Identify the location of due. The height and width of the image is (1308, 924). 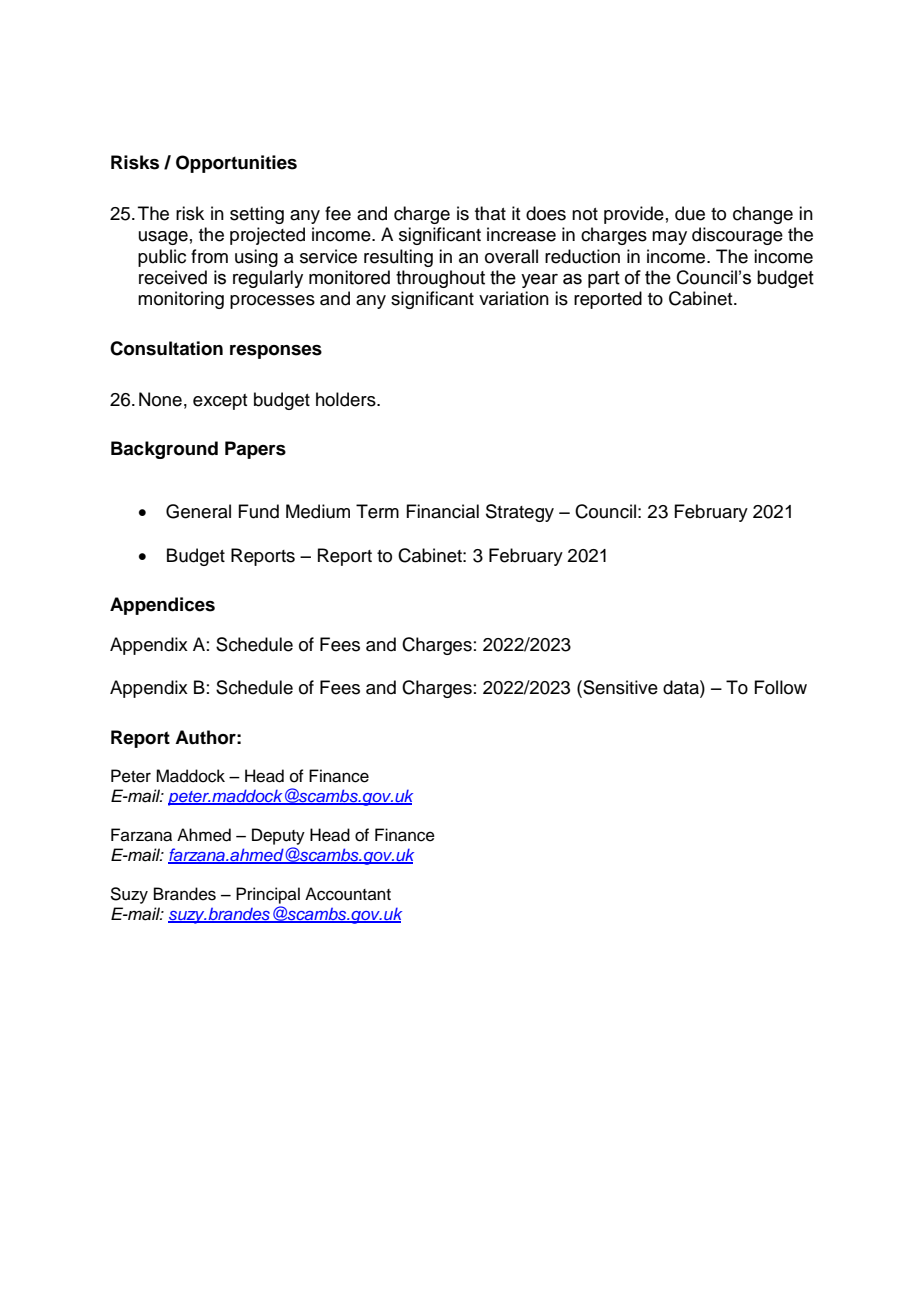
(690, 213).
